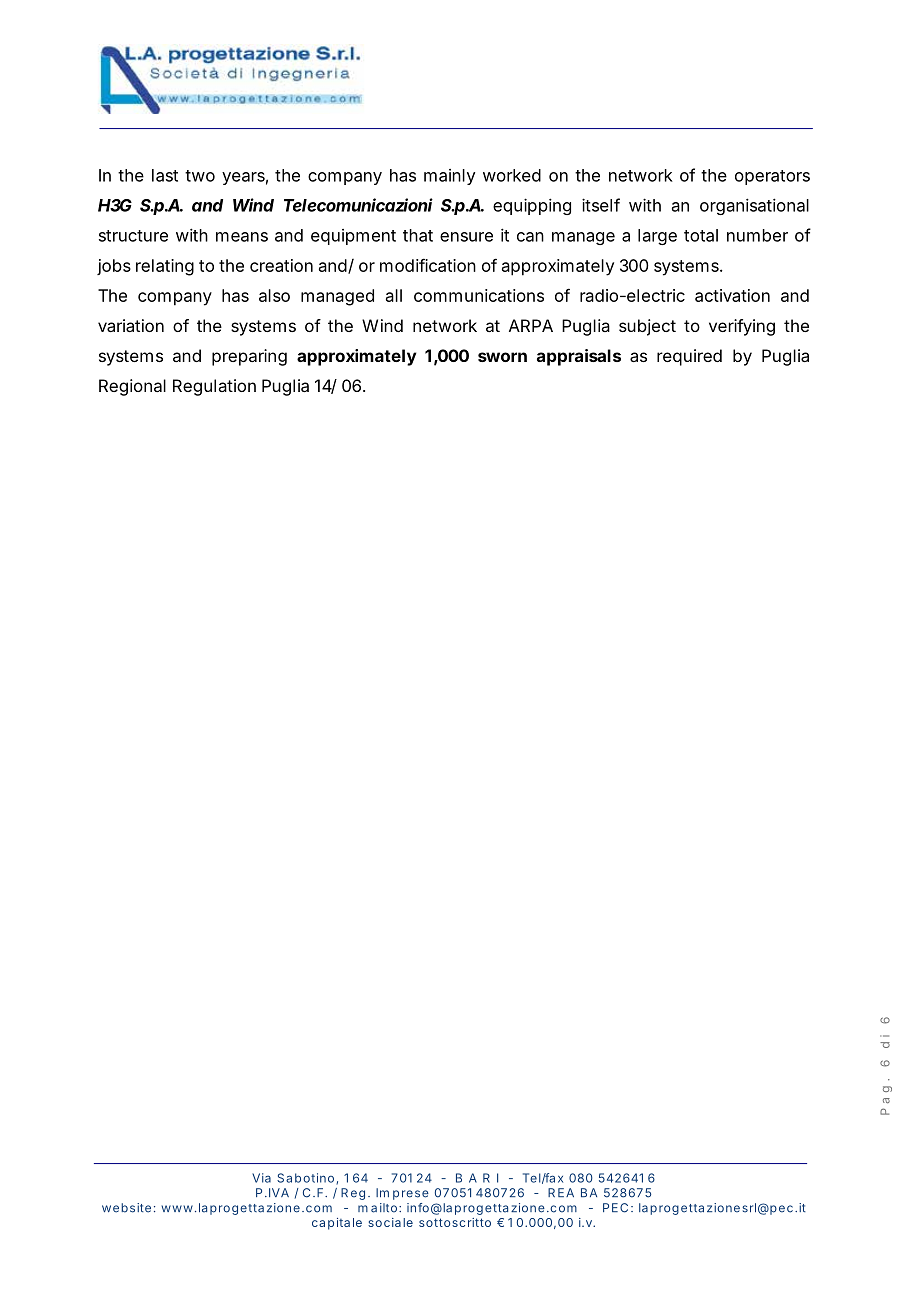 The height and width of the document is (1308, 924). What do you see at coordinates (165, 175) in the document?
I see `last` at bounding box center [165, 175].
